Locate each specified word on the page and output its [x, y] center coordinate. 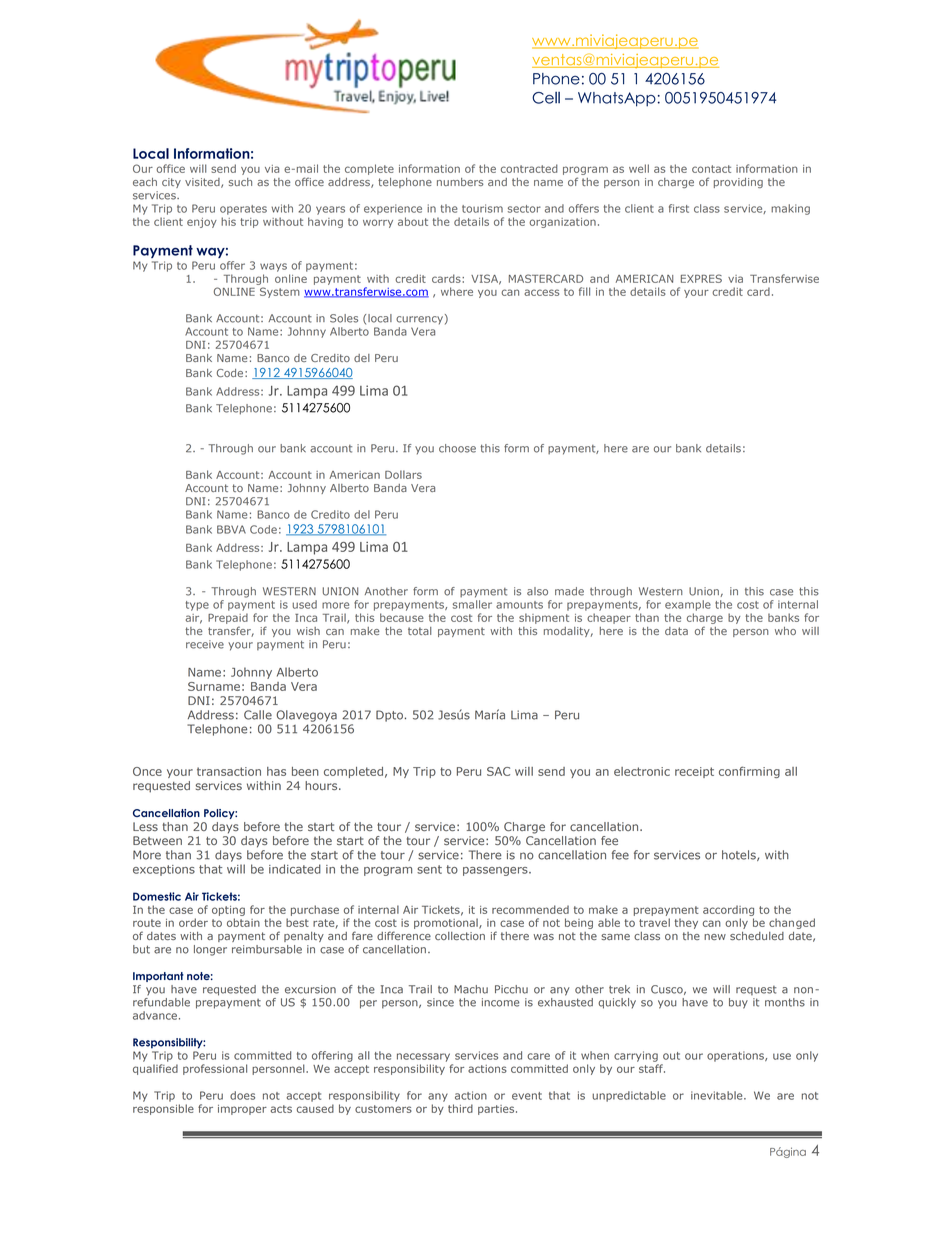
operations [736, 1056]
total [420, 631]
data [676, 631]
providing [738, 183]
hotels [740, 855]
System [280, 292]
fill [584, 291]
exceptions [164, 870]
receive [205, 644]
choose [457, 448]
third [460, 1108]
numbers [460, 182]
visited [203, 183]
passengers [496, 871]
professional [215, 1069]
